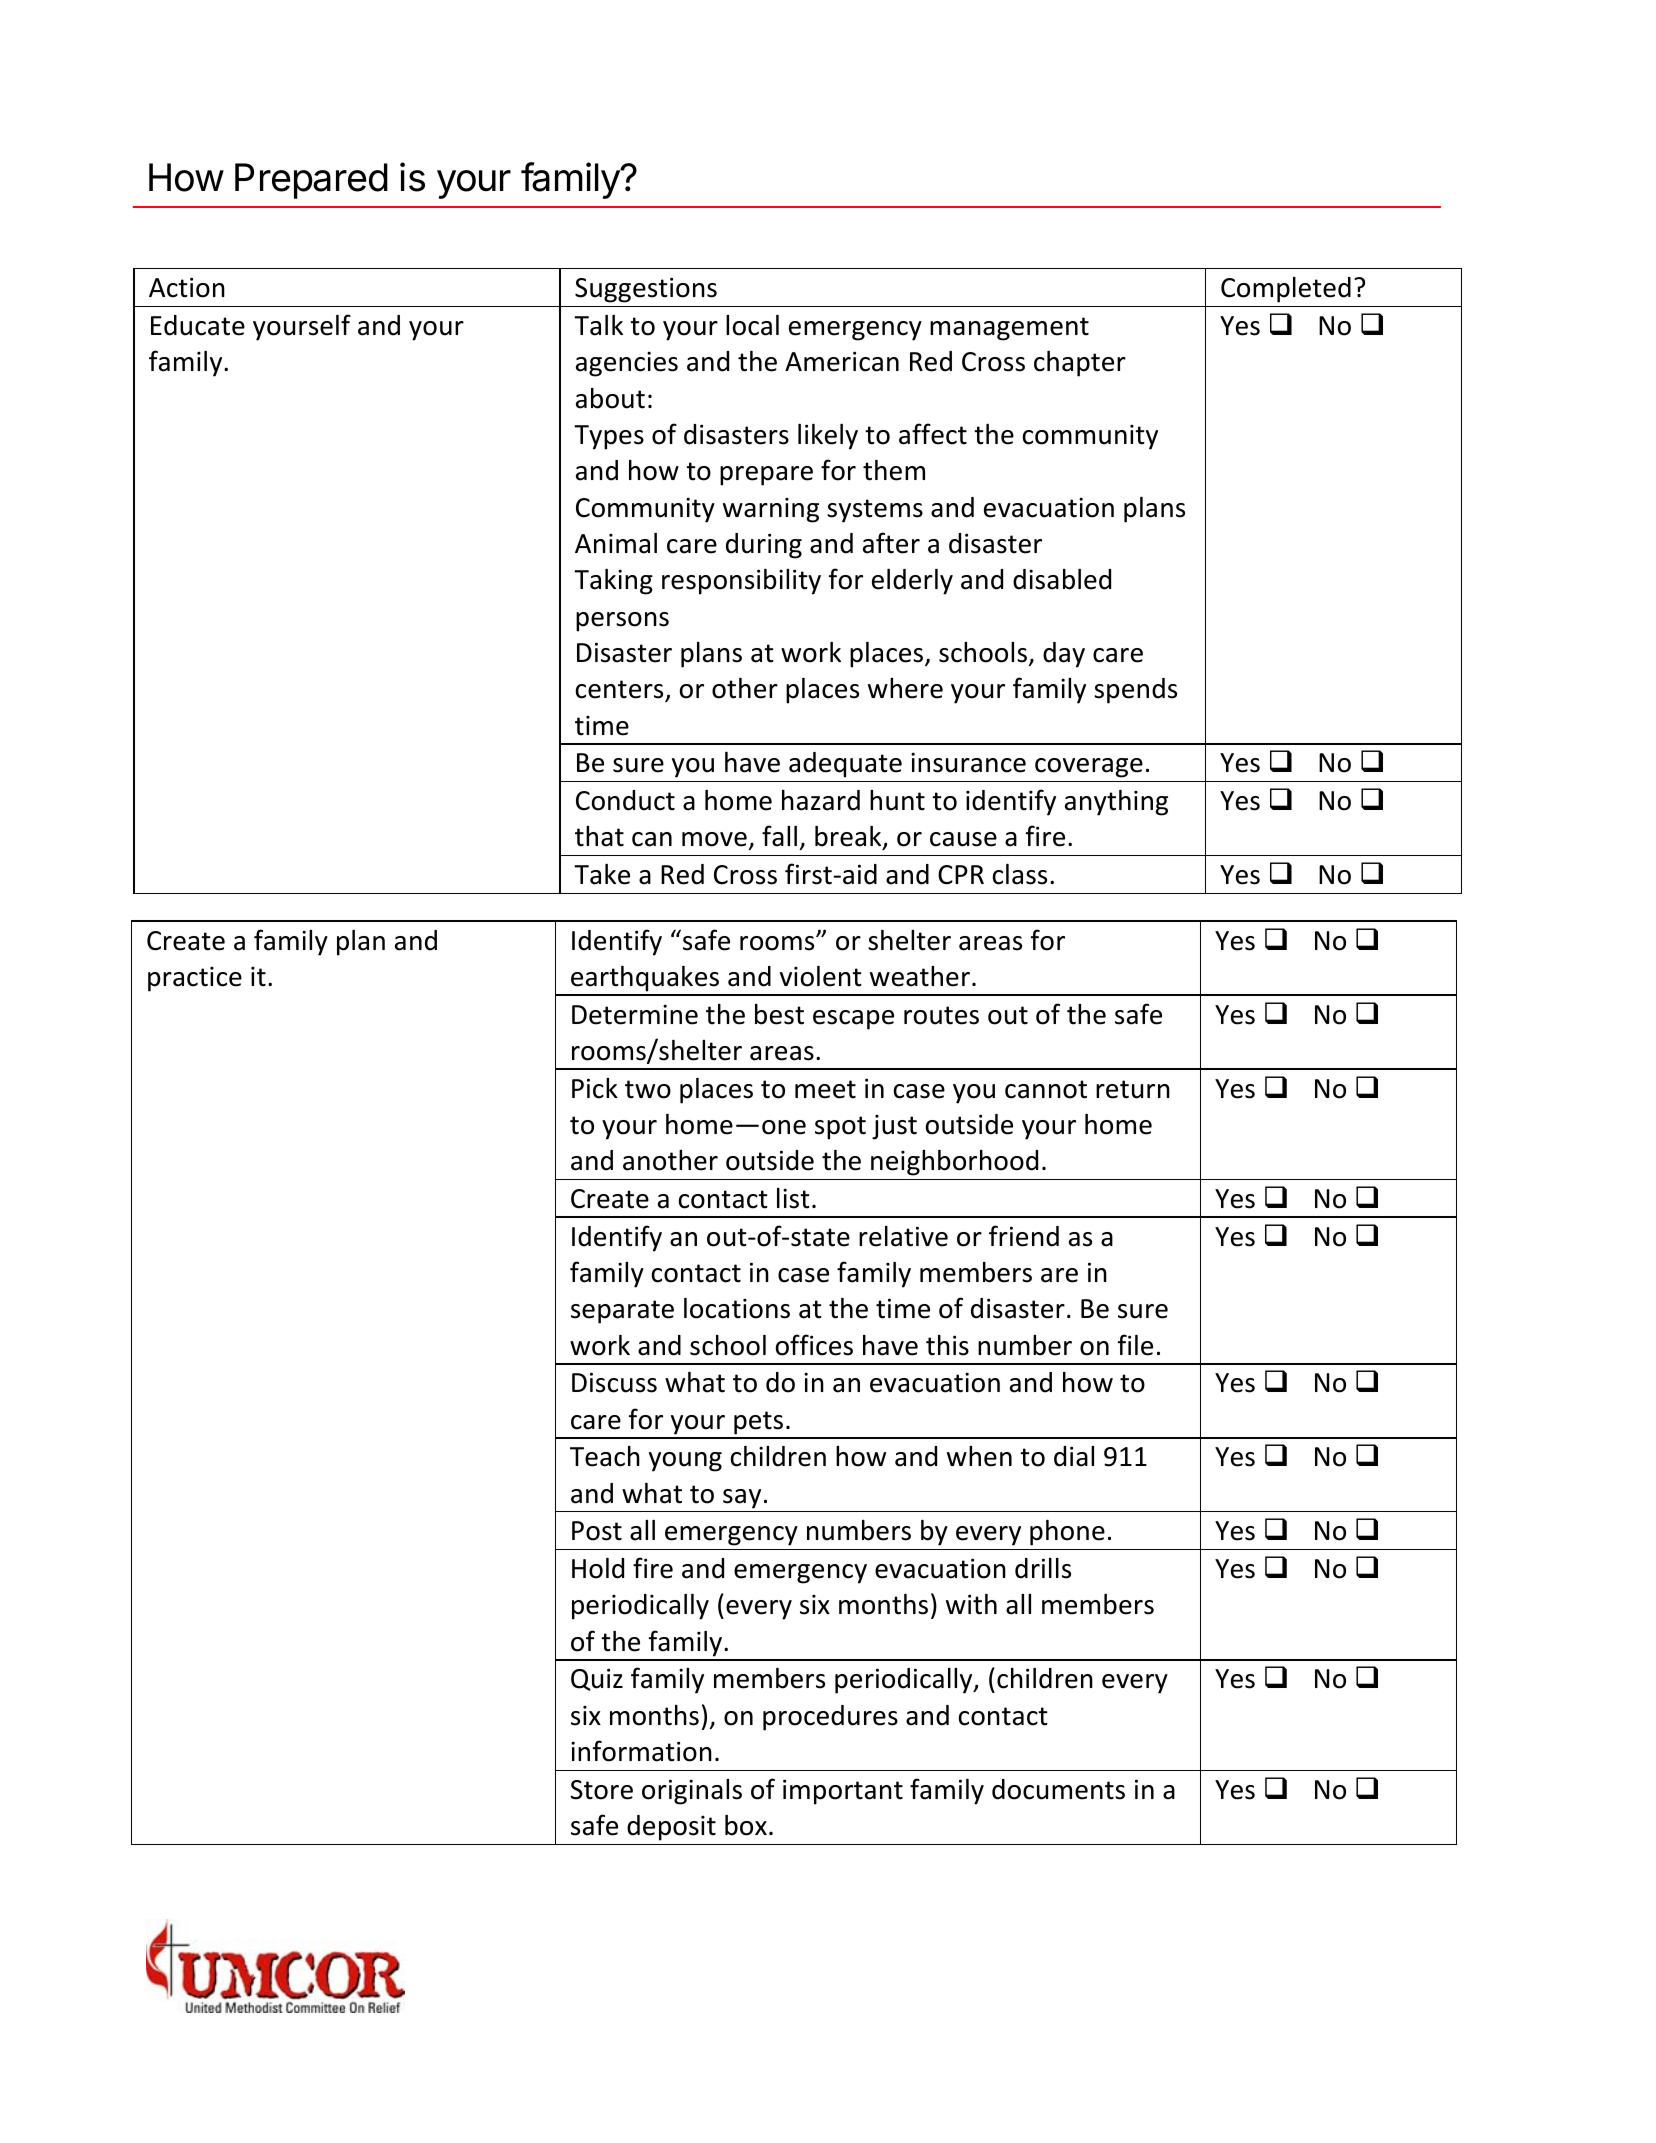 Image resolution: width=1656 pixels, height=2143 pixels. What do you see at coordinates (601, 1790) in the screenshot?
I see `Store` at bounding box center [601, 1790].
